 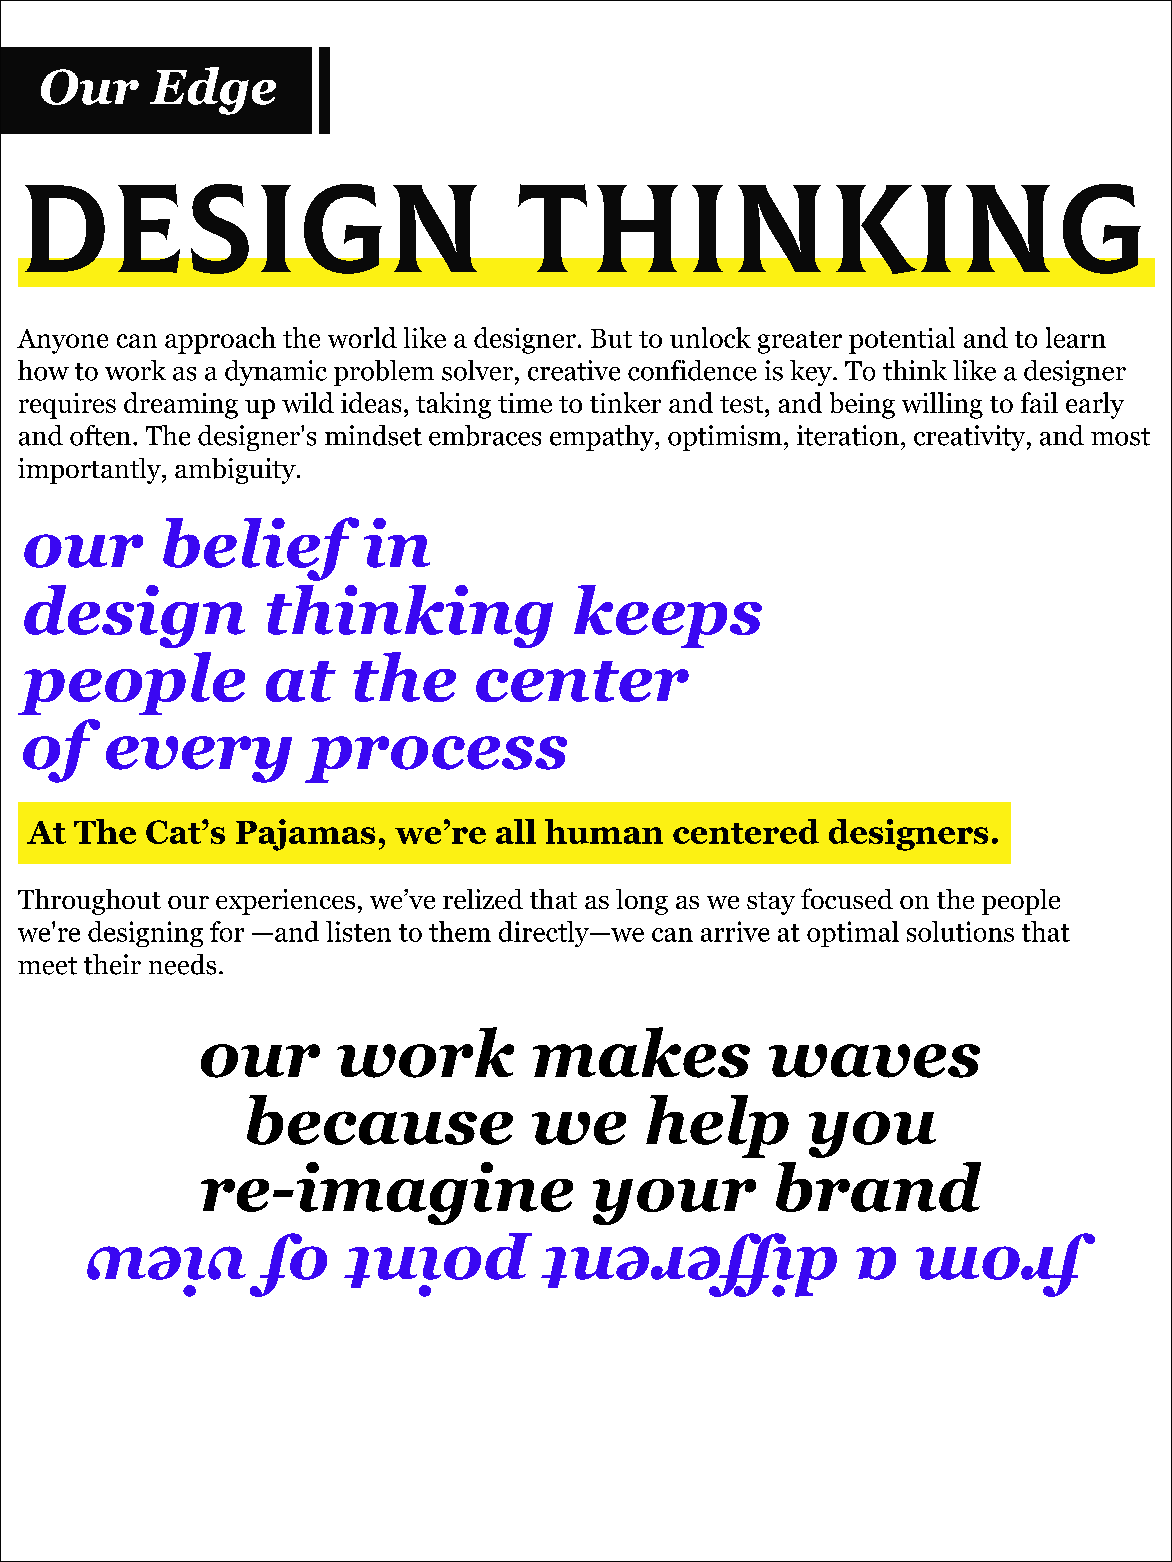 What do you see at coordinates (1076, 337) in the page?
I see `learn` at bounding box center [1076, 337].
